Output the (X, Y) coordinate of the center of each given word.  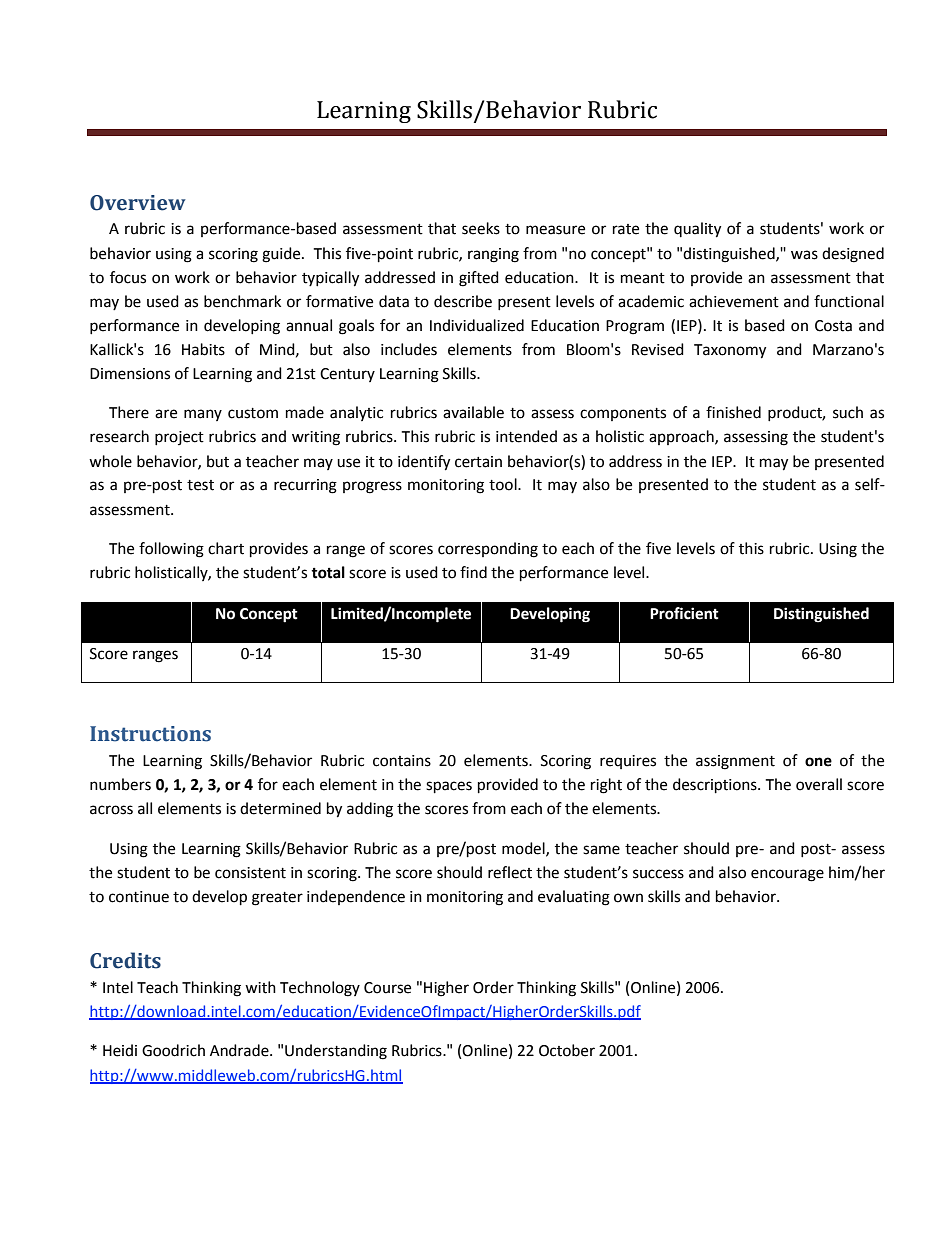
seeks (481, 228)
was (804, 255)
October (567, 1050)
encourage (787, 875)
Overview (138, 203)
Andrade (240, 1050)
